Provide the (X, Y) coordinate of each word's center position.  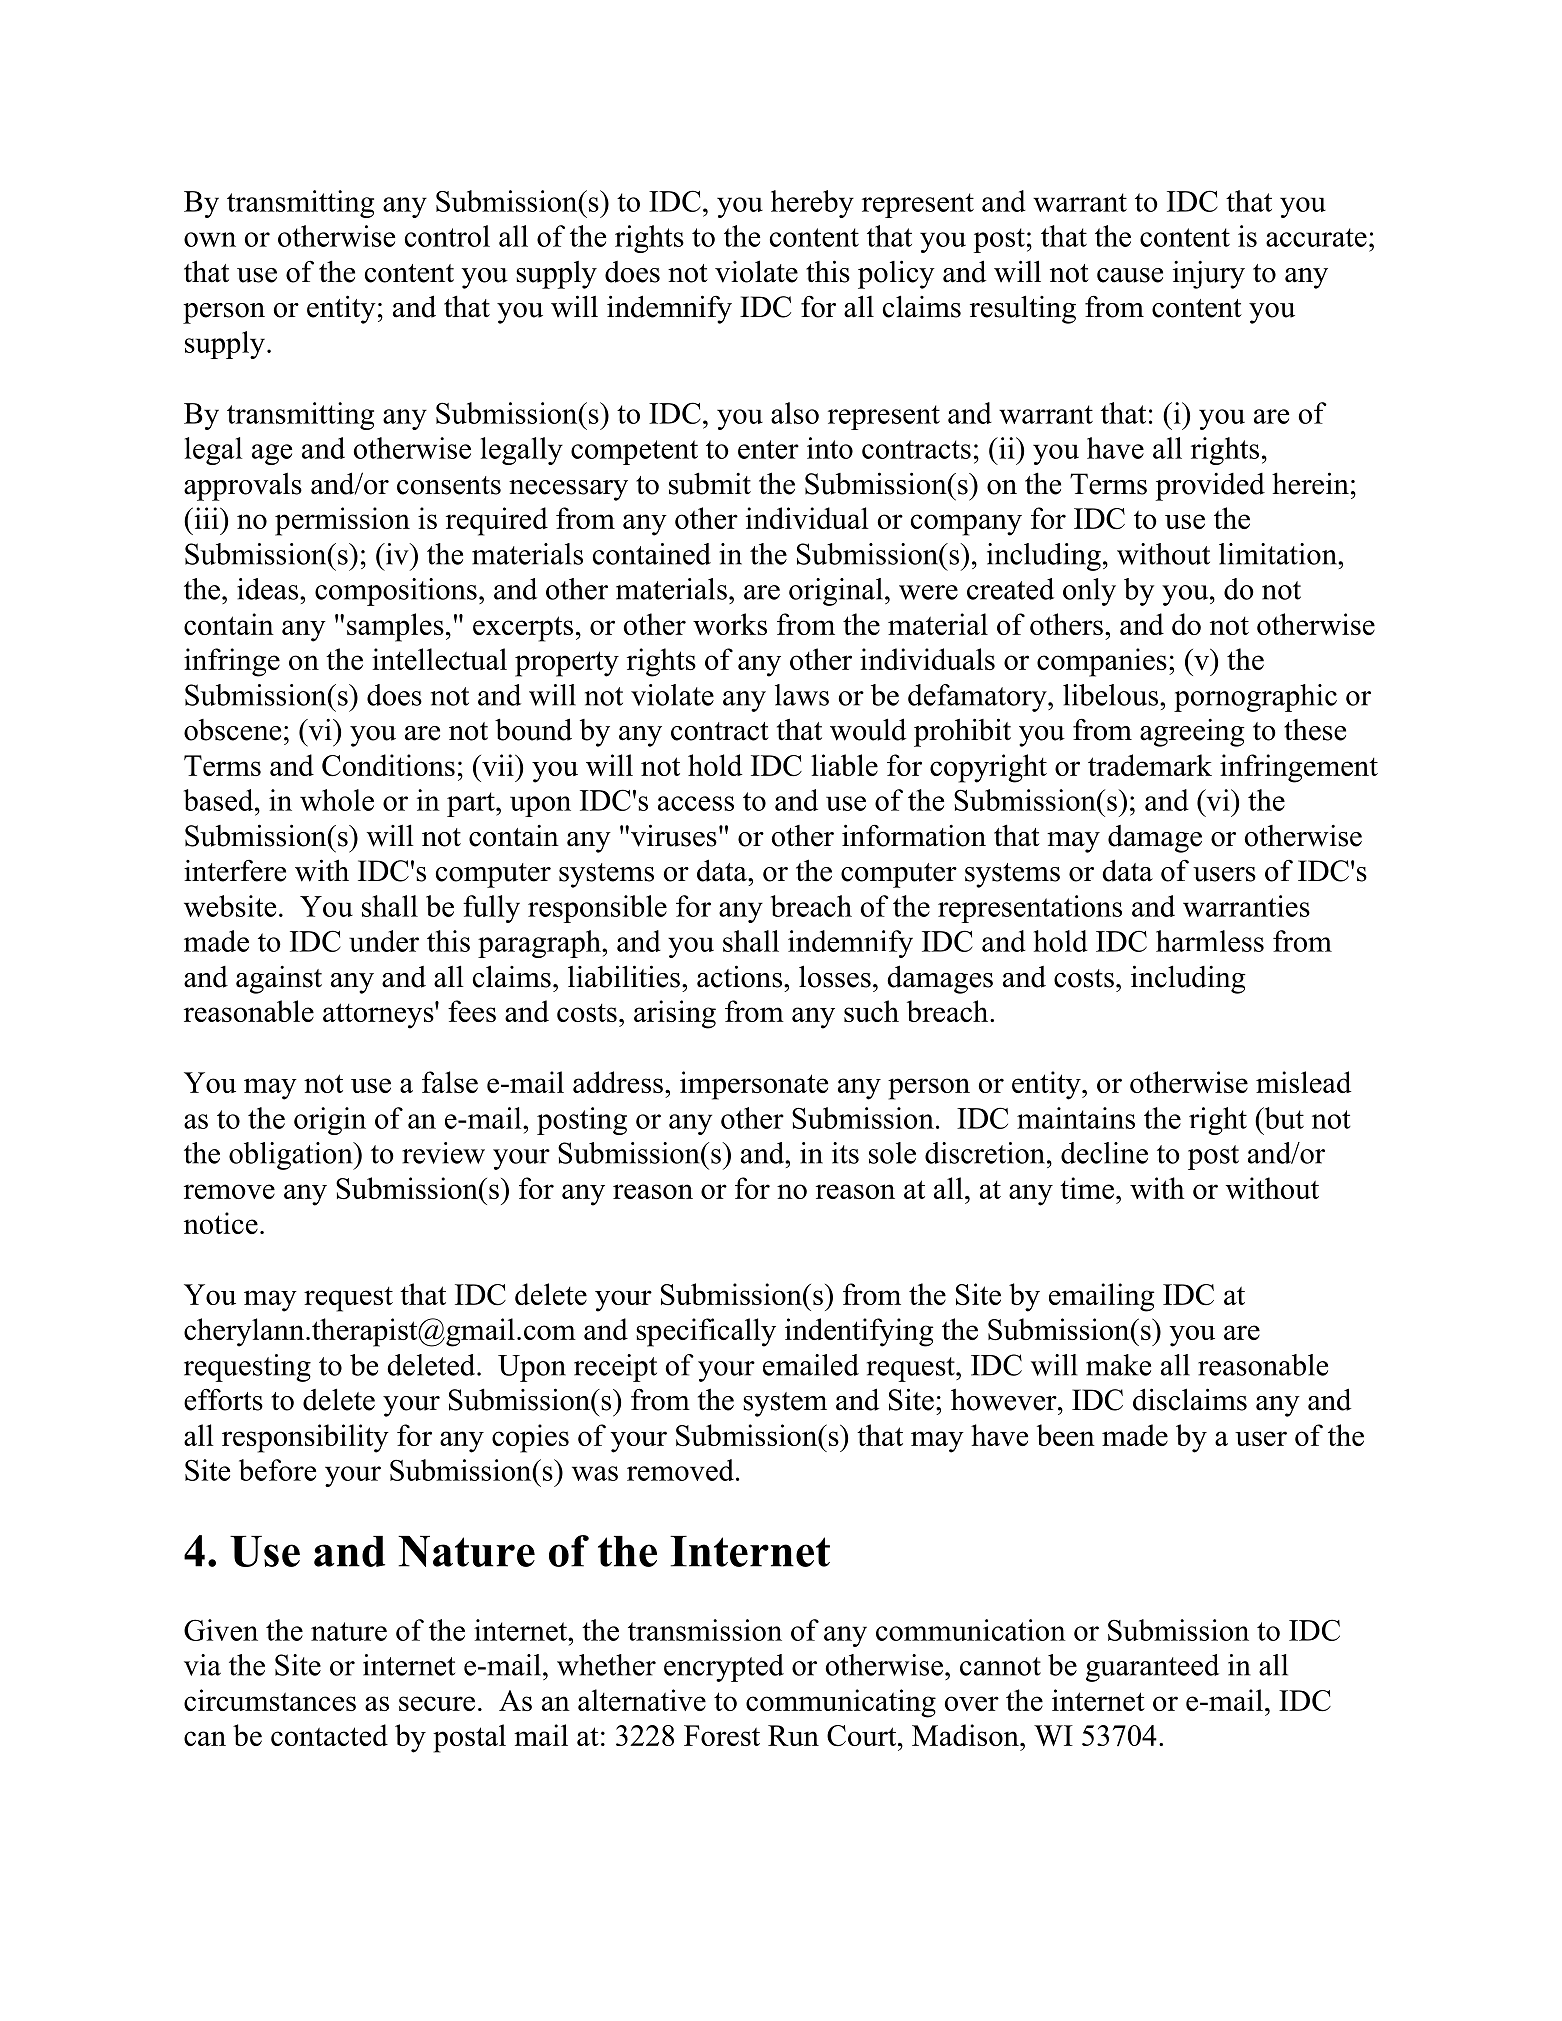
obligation (292, 1156)
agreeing (1192, 733)
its (845, 1153)
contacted (329, 1735)
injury (1209, 274)
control (447, 236)
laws (802, 695)
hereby (812, 204)
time (1087, 1188)
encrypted (724, 1668)
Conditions (388, 765)
